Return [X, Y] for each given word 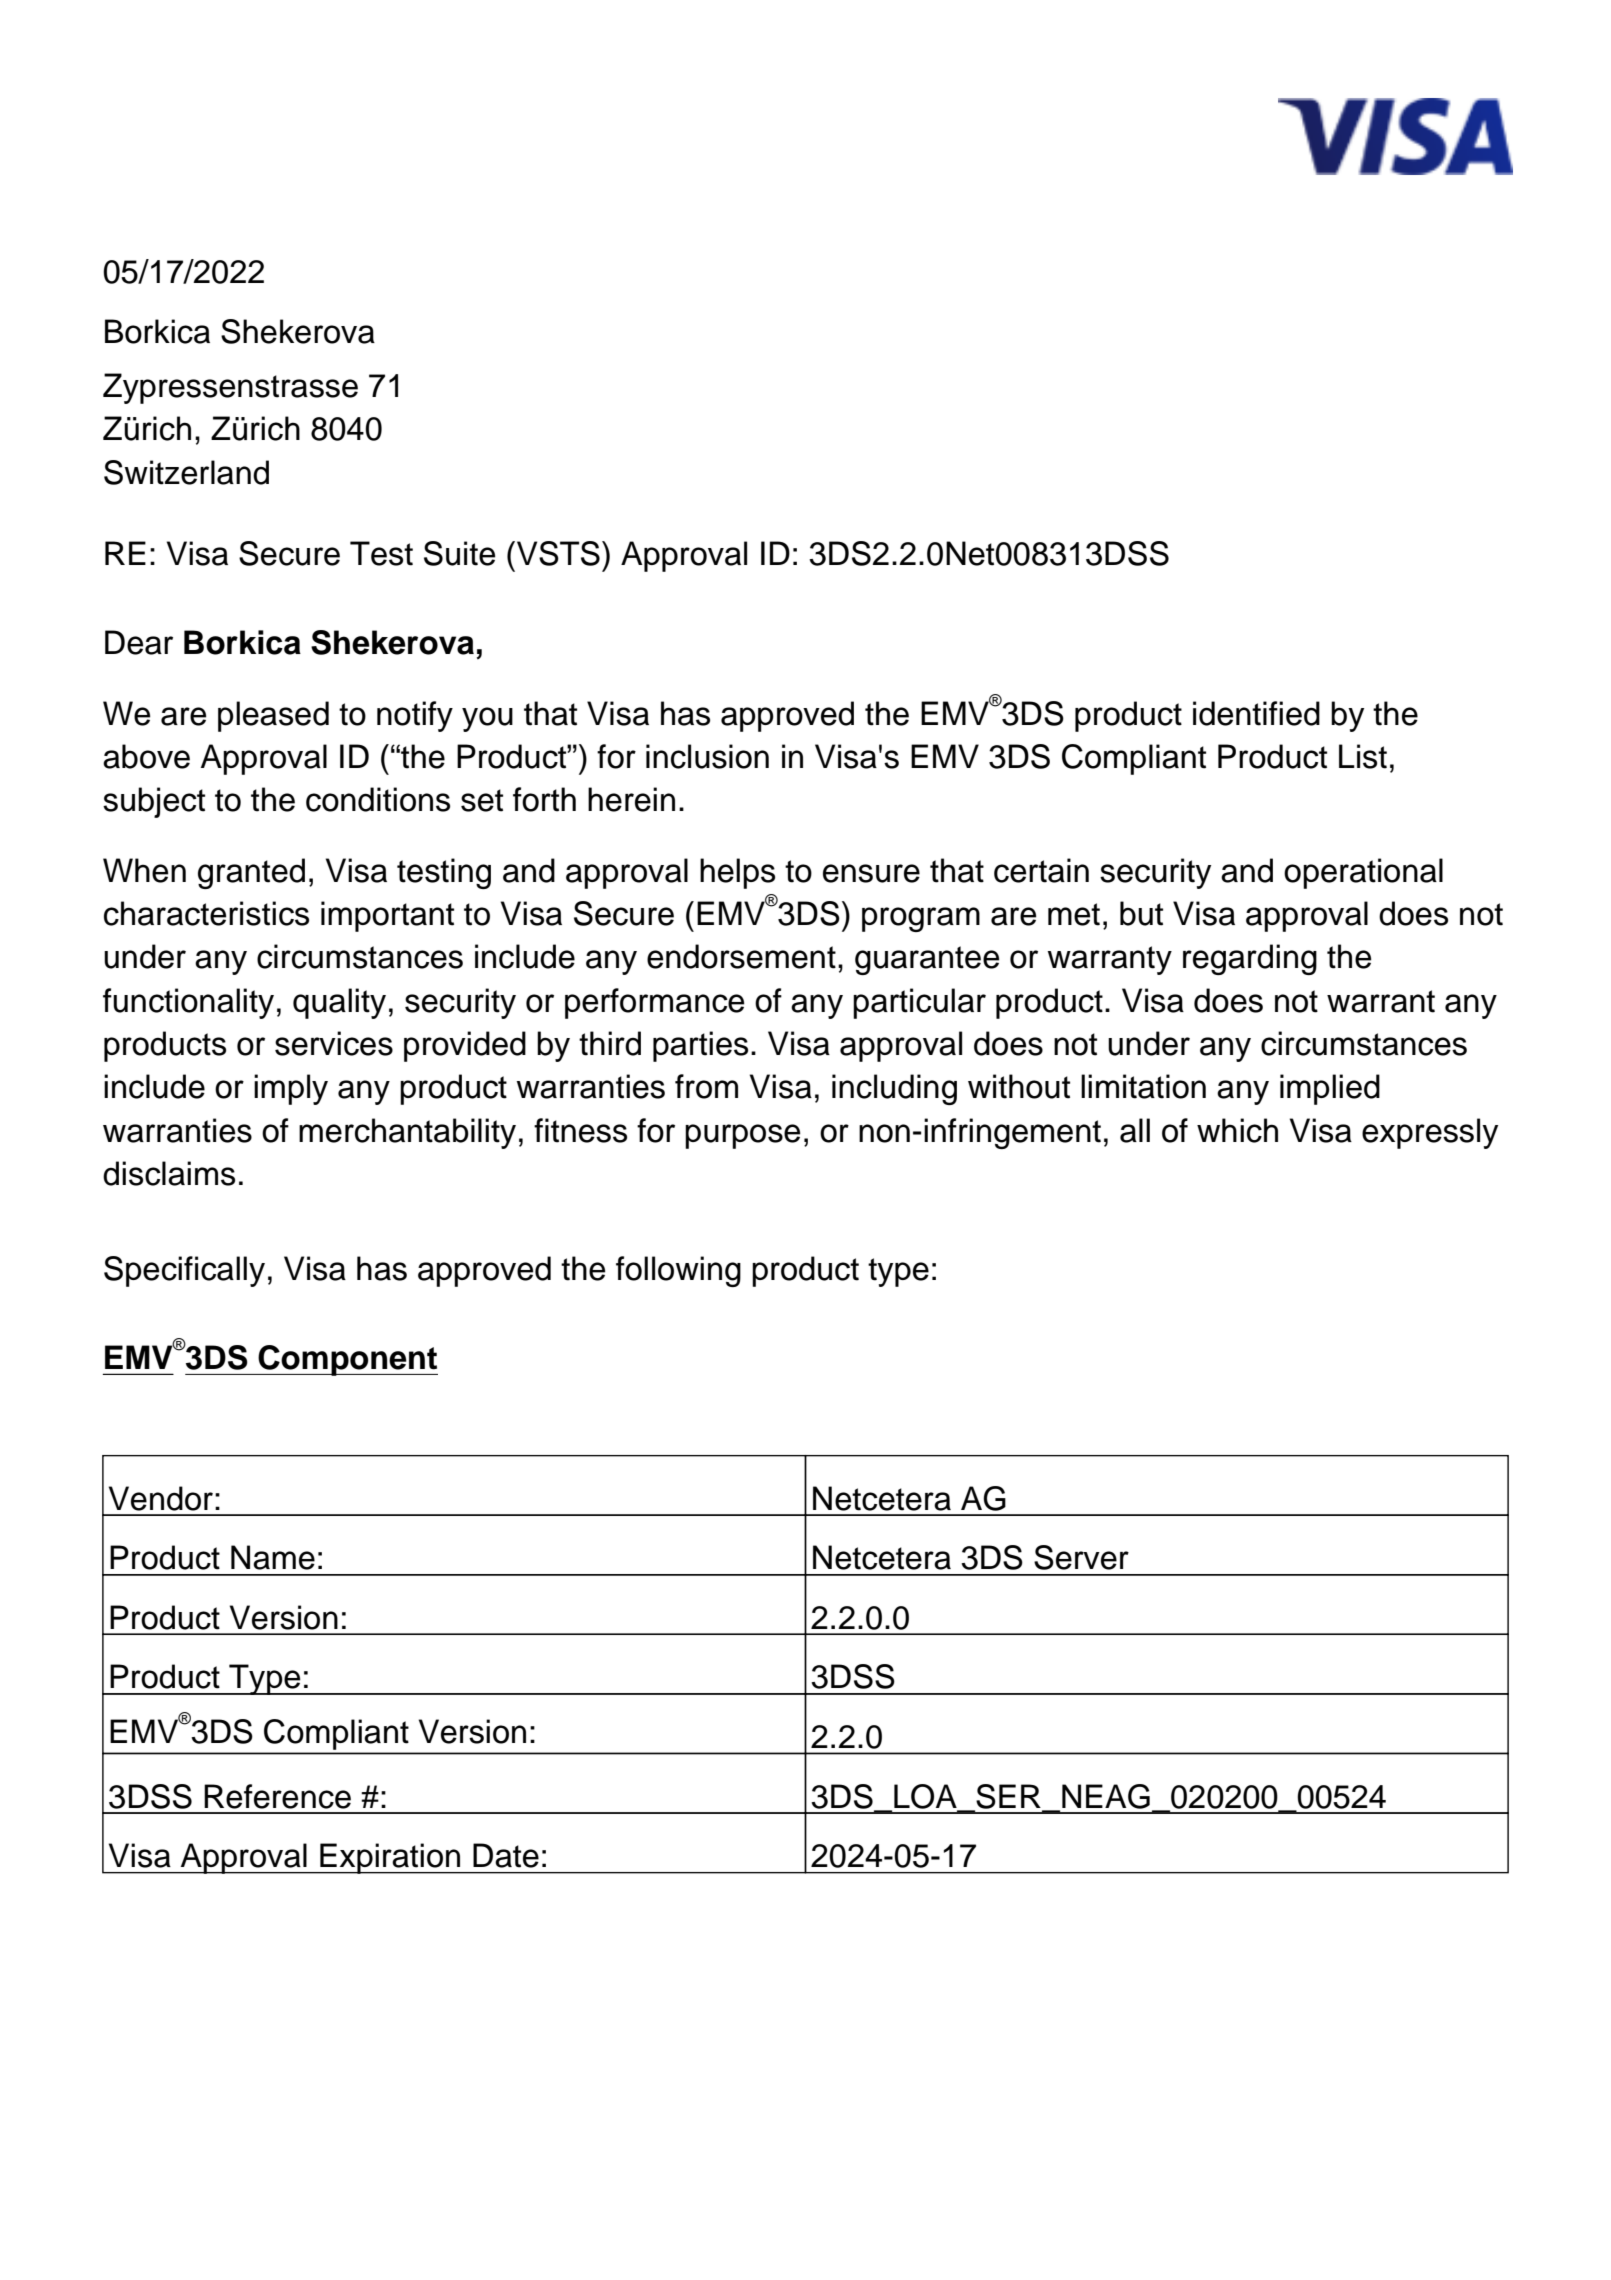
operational [1363, 873]
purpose [742, 1136]
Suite [459, 553]
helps [737, 873]
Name [273, 1557]
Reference [277, 1796]
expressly [1430, 1133]
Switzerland [186, 472]
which [1237, 1130]
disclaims [169, 1173]
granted [251, 873]
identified [1256, 713]
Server [1081, 1557]
